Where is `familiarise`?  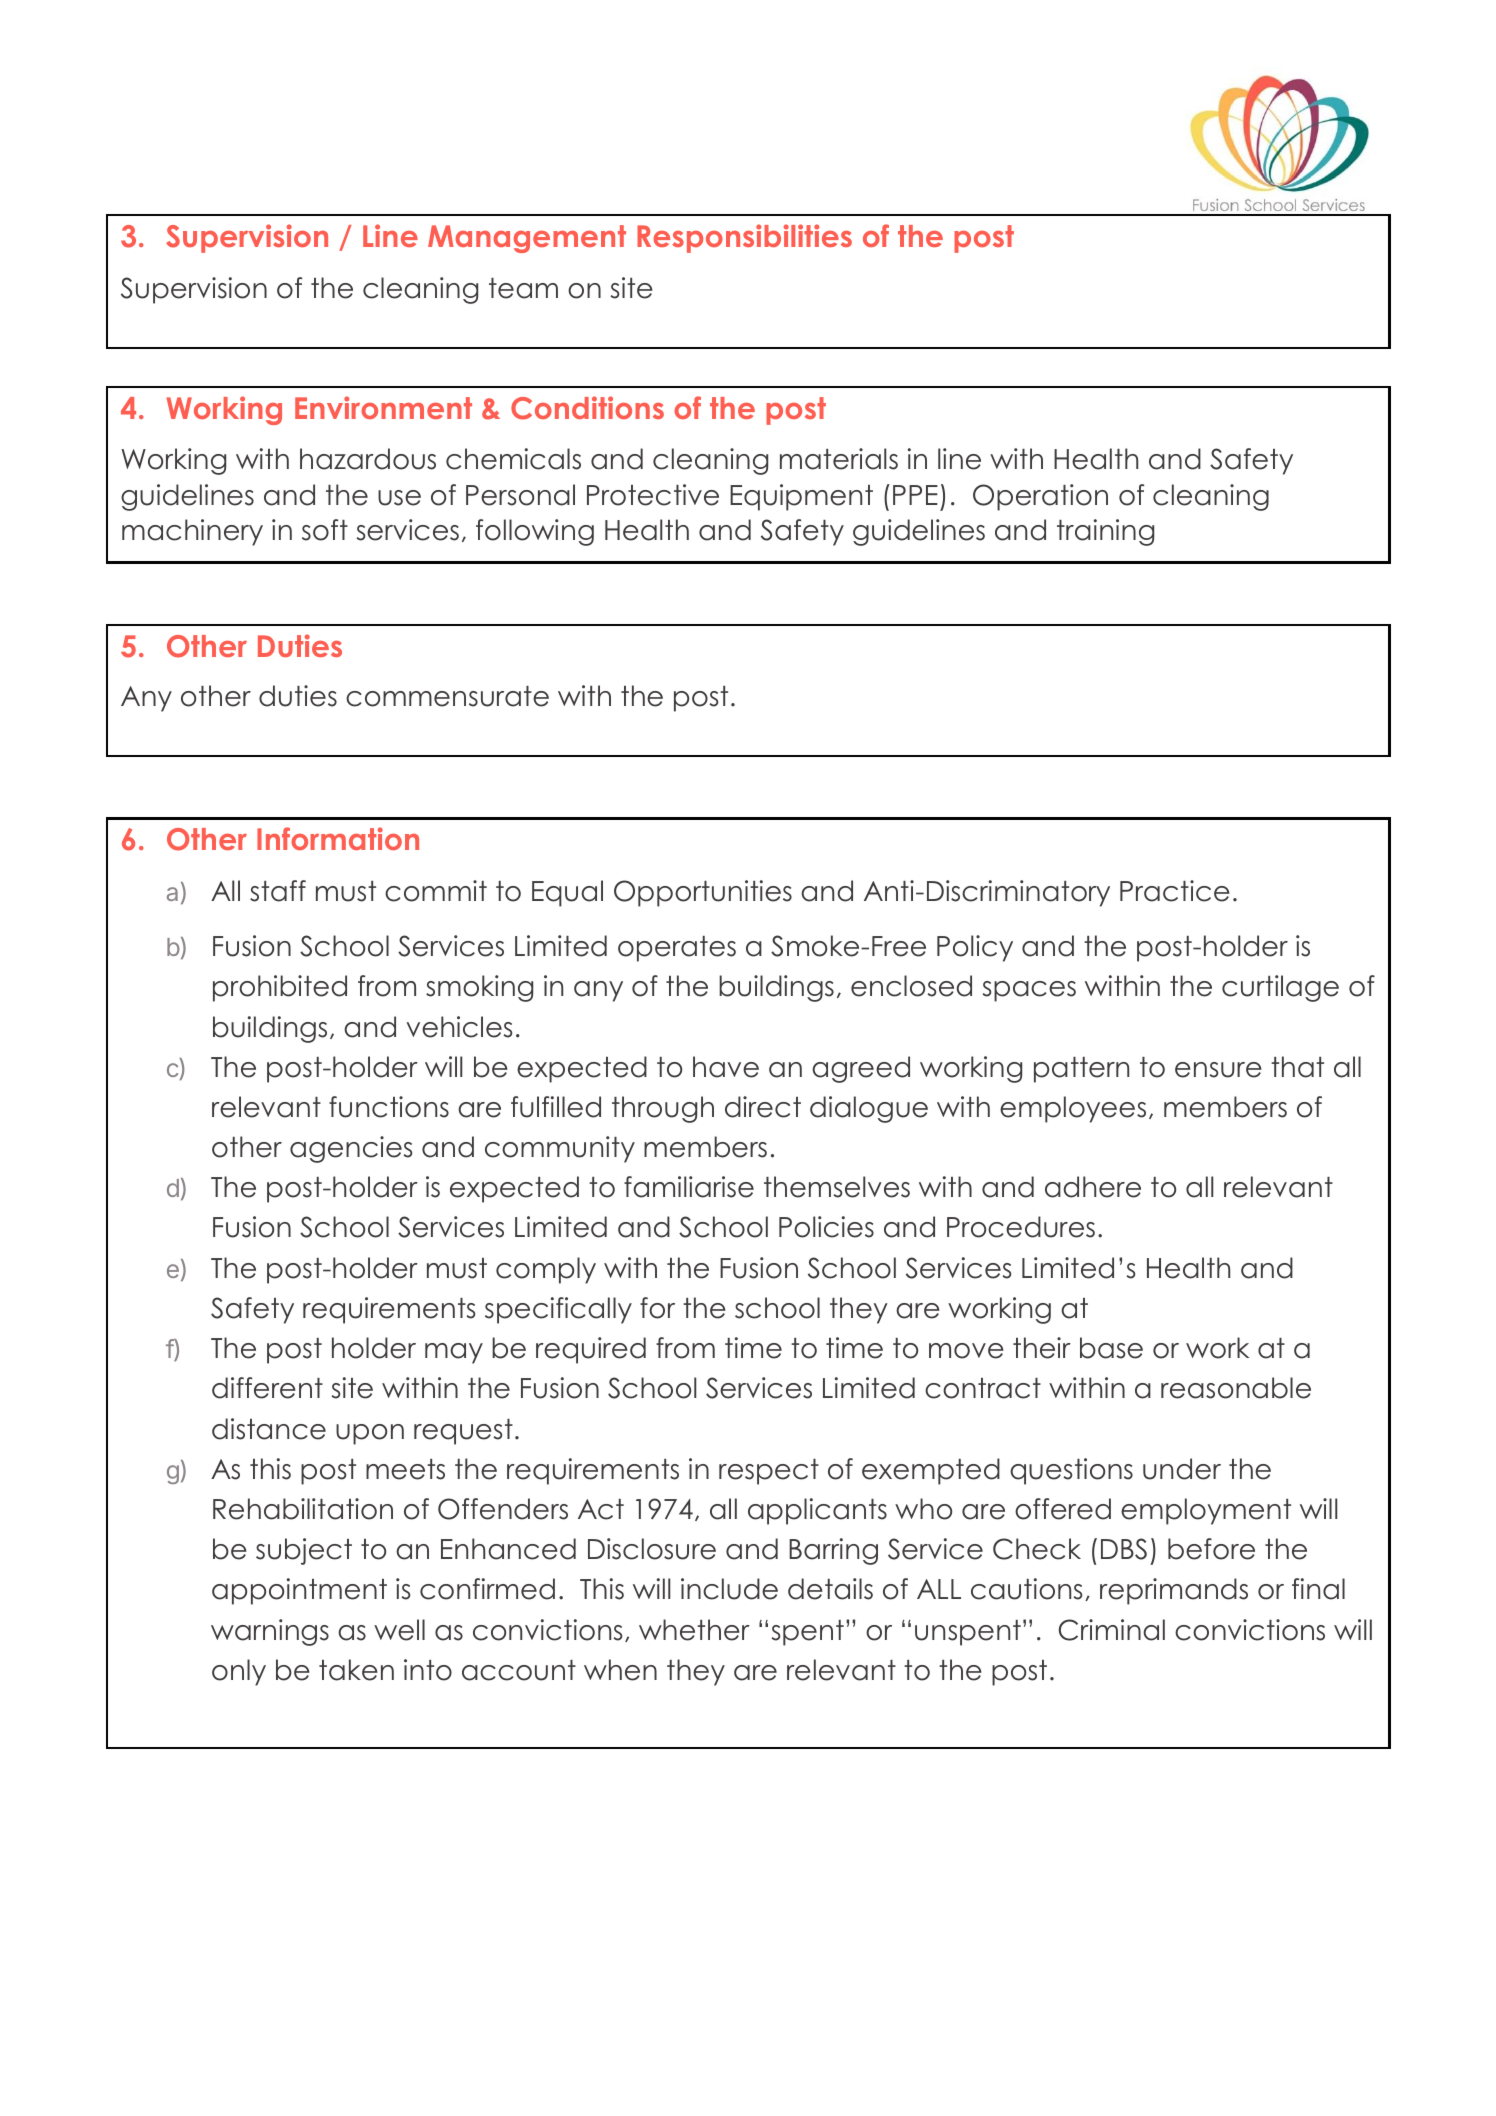 familiarise is located at coordinates (689, 1187).
